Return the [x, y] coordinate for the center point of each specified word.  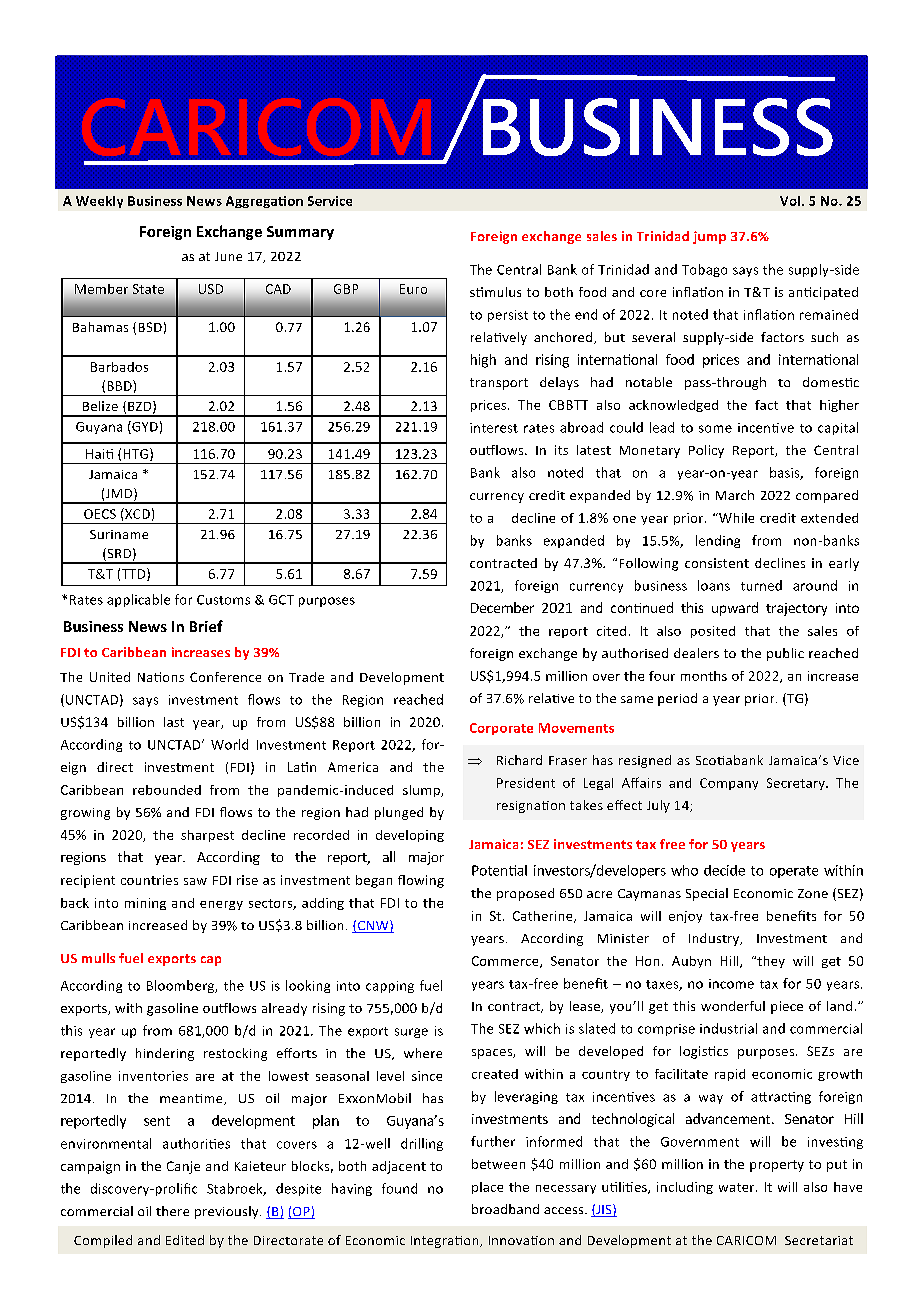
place [487, 1188]
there [172, 1211]
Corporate [501, 729]
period [677, 699]
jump [709, 237]
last [174, 722]
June [228, 256]
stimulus [495, 292]
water [738, 1187]
